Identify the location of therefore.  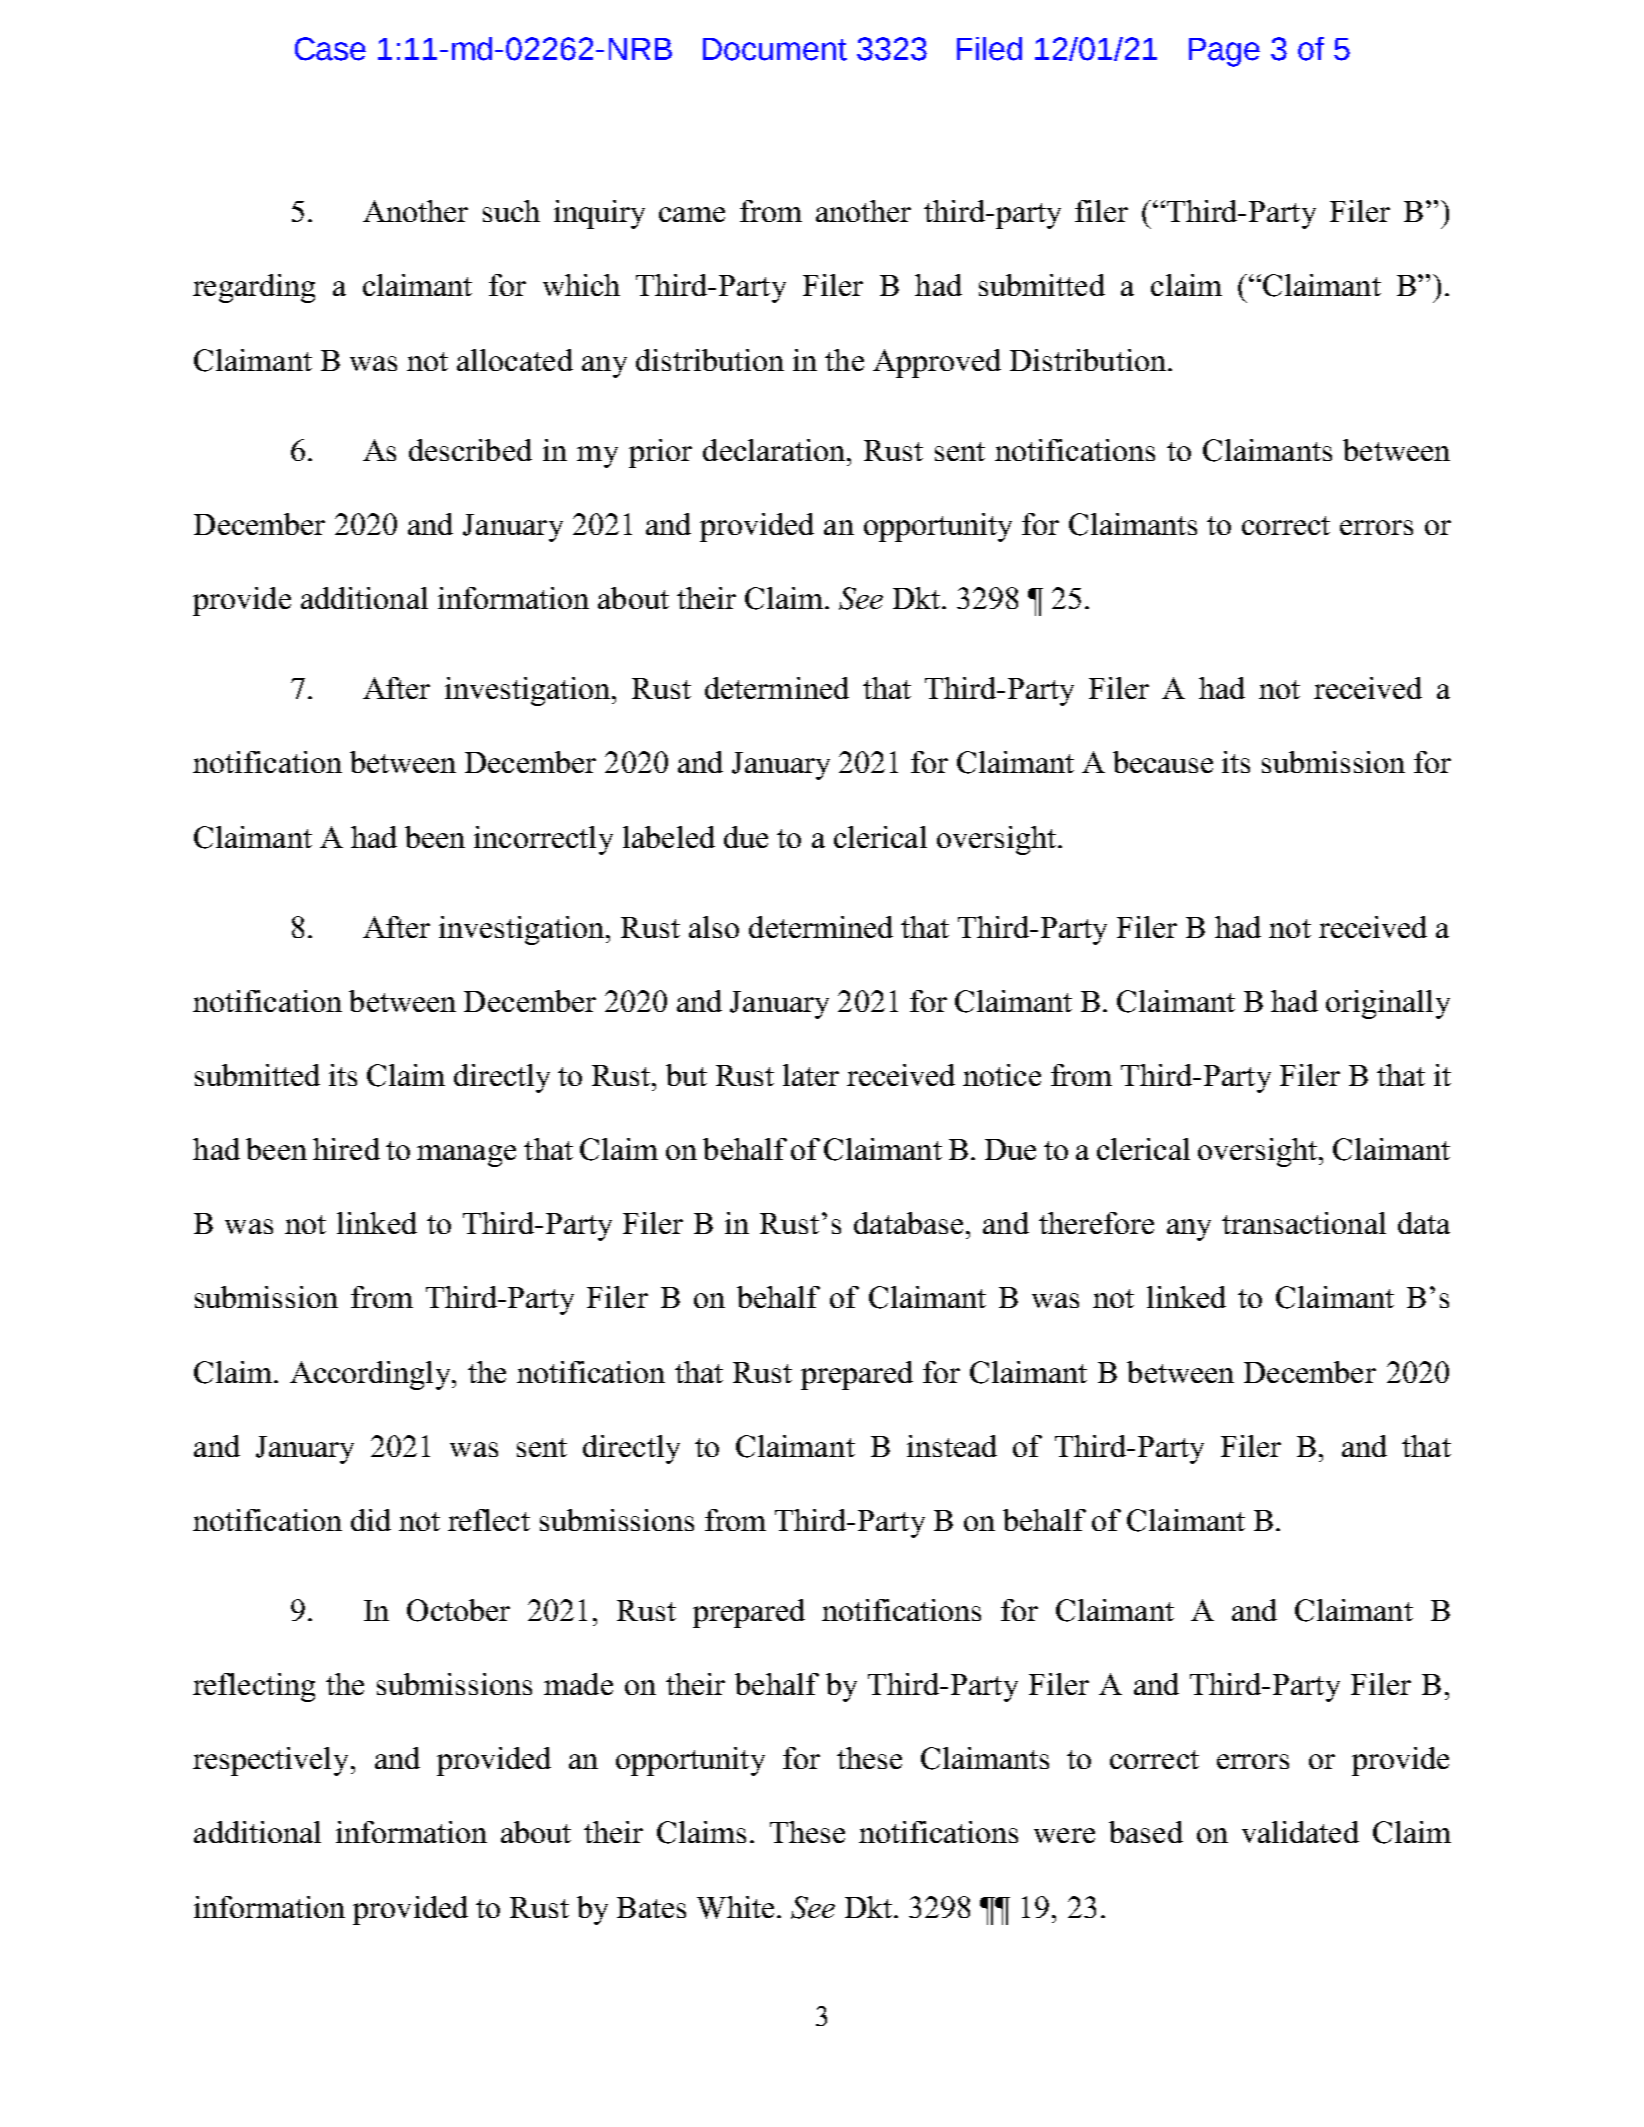
(1096, 1223).
